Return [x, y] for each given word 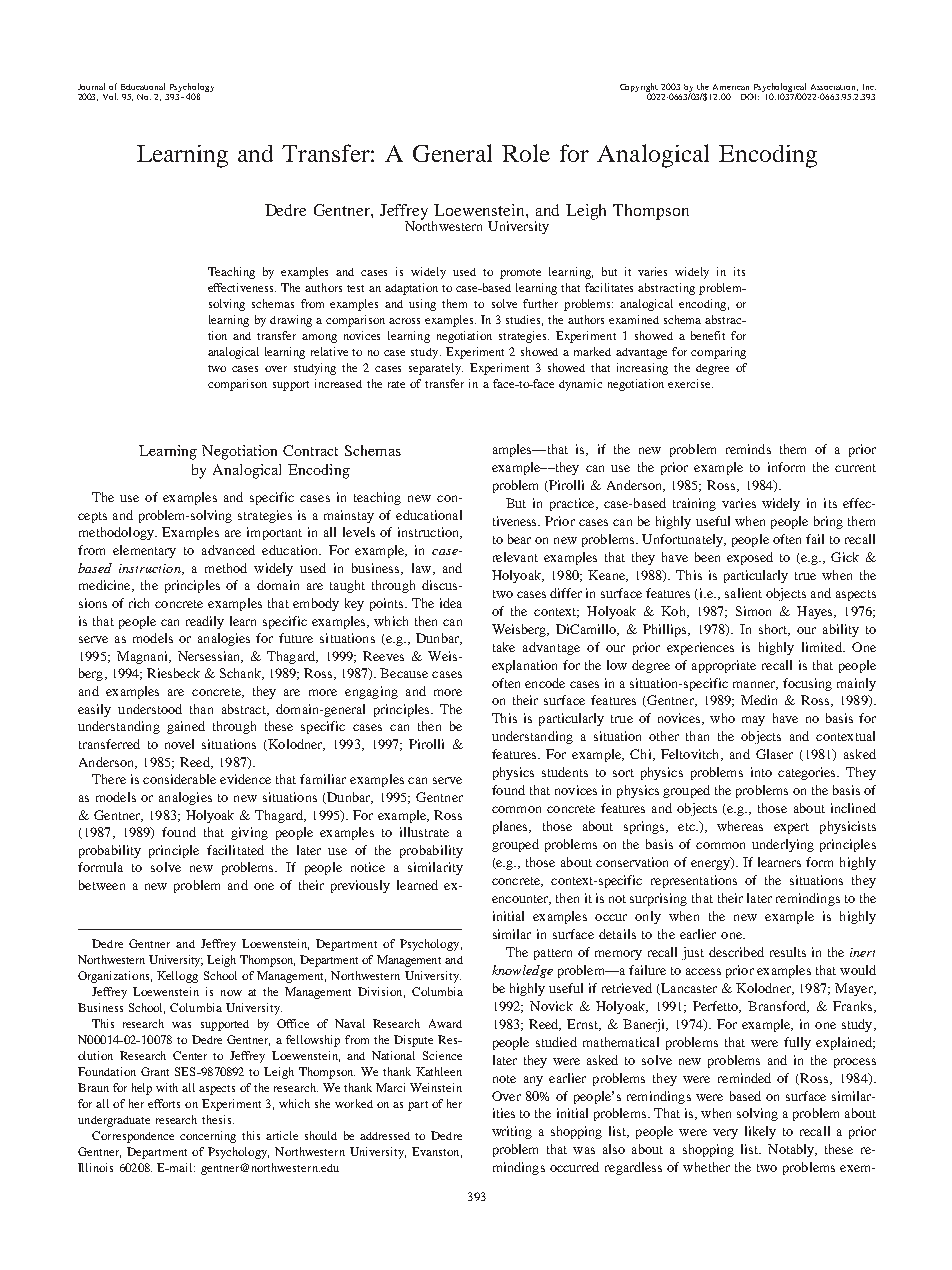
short [774, 630]
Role [526, 153]
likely [760, 1132]
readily [205, 622]
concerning [208, 1137]
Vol [110, 96]
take [504, 647]
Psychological [780, 89]
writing [512, 1132]
